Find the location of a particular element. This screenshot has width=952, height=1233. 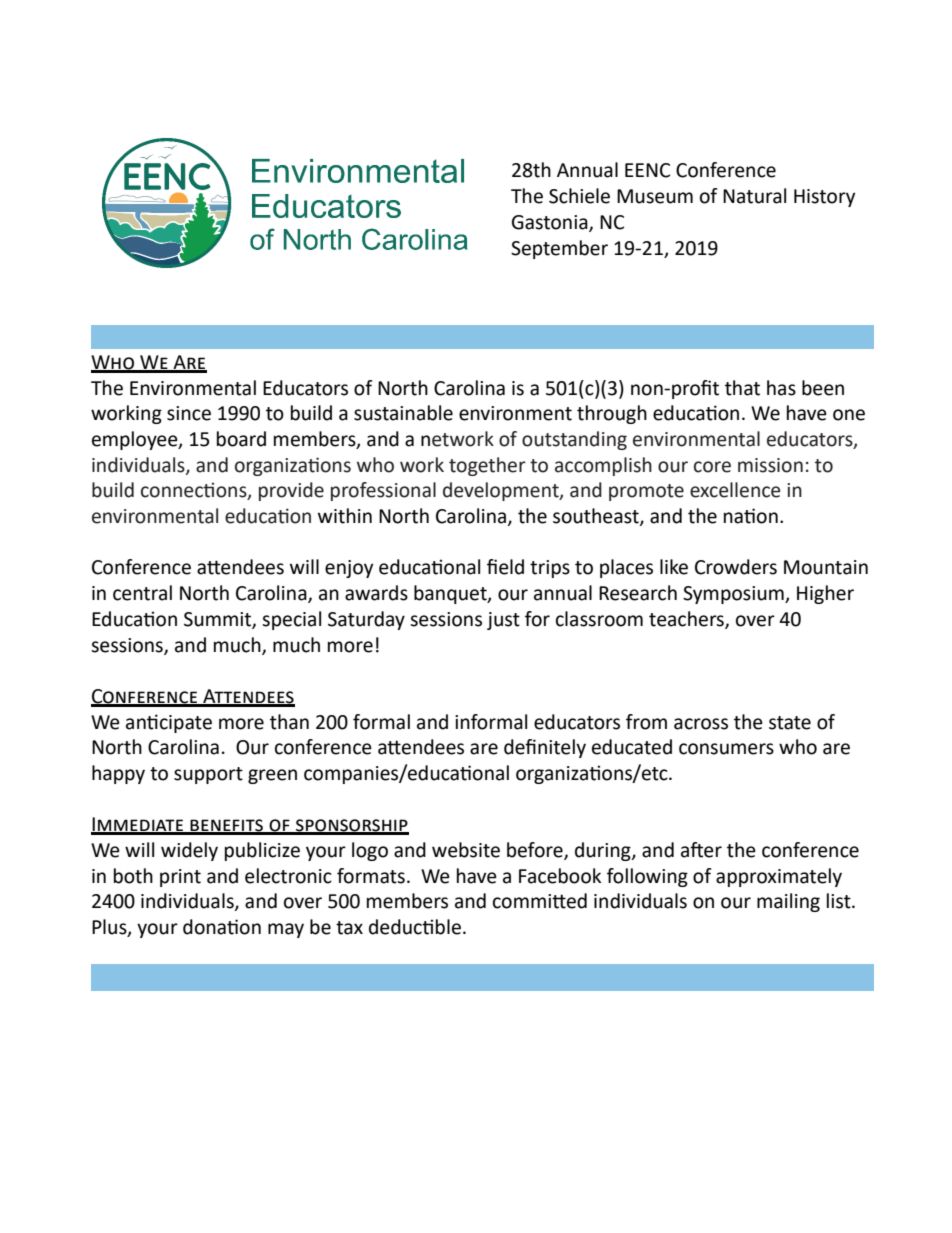

dona is located at coordinates (205, 927).
